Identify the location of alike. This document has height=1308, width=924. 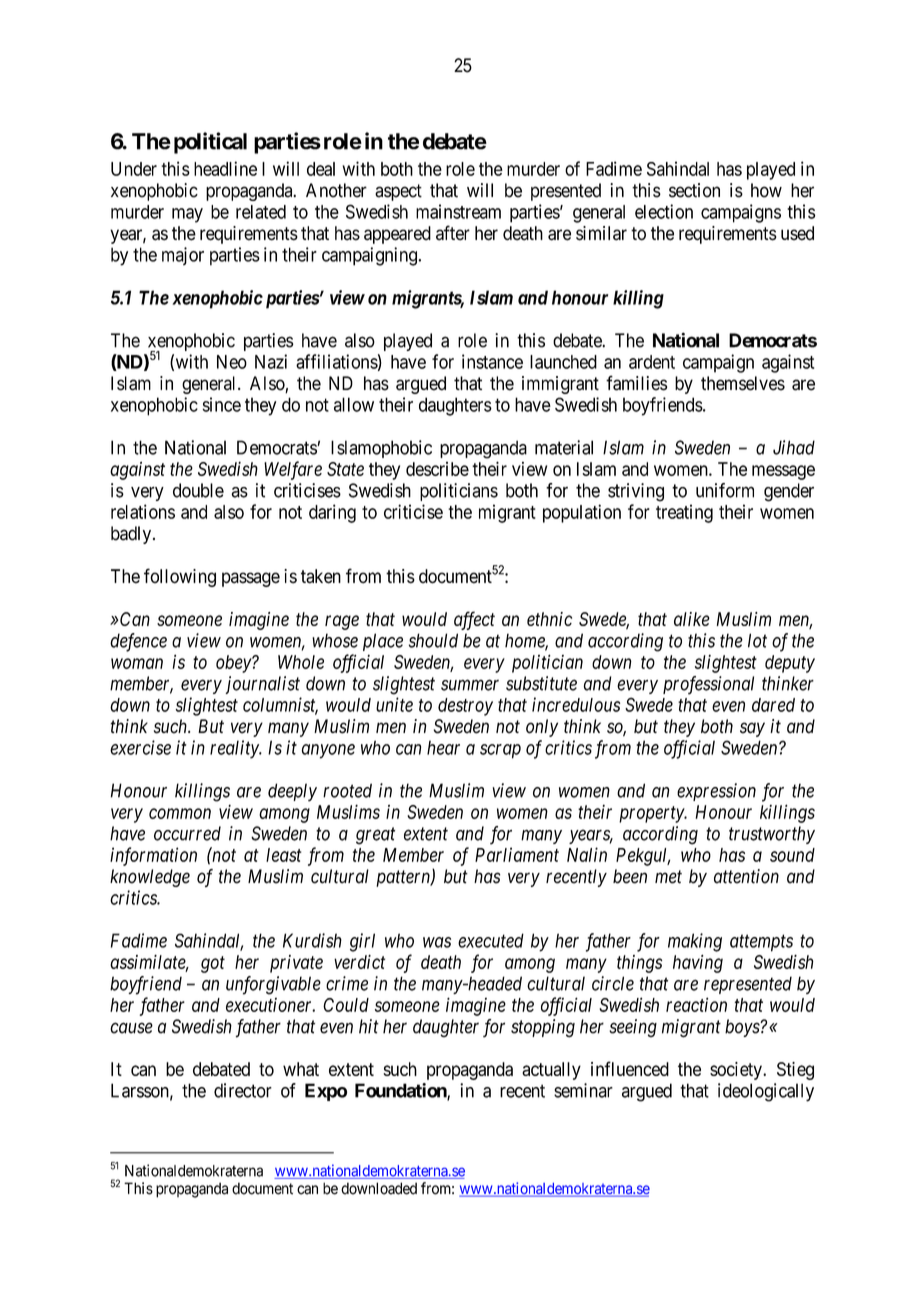
(692, 619).
